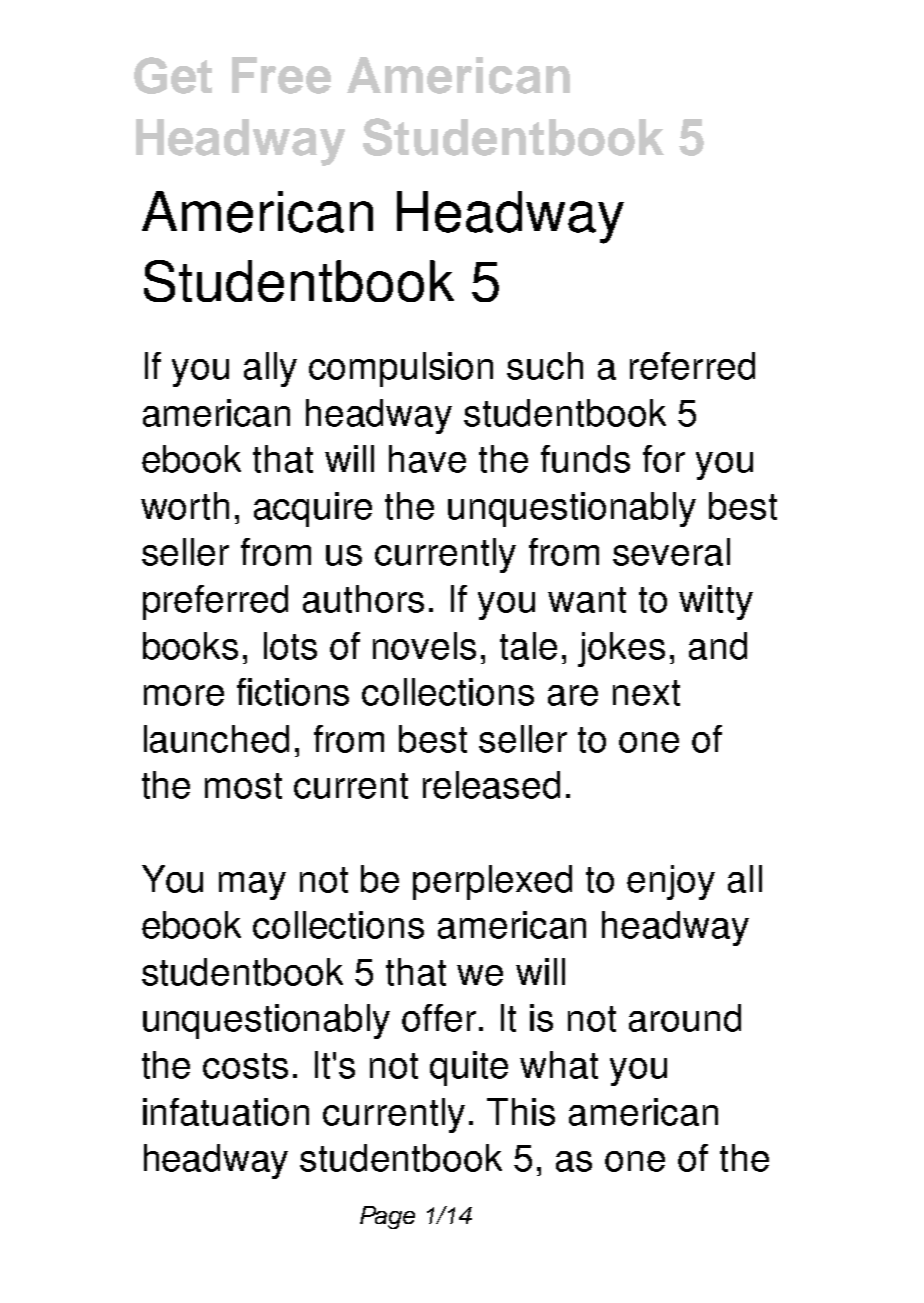  Describe the element at coordinates (424, 646) in the screenshot. I see `novels` at that location.
